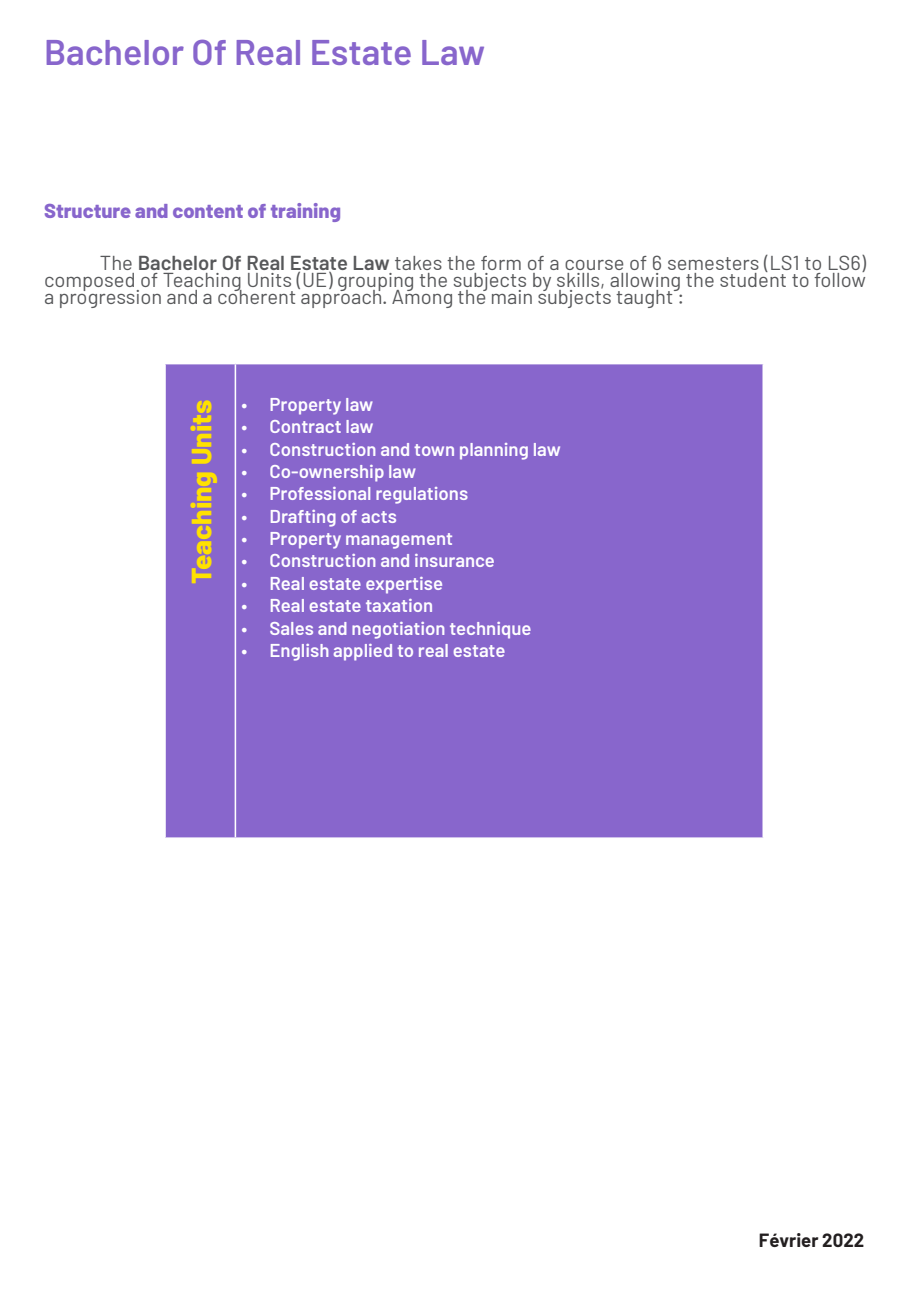  What do you see at coordinates (305, 212) in the document?
I see `training` at bounding box center [305, 212].
